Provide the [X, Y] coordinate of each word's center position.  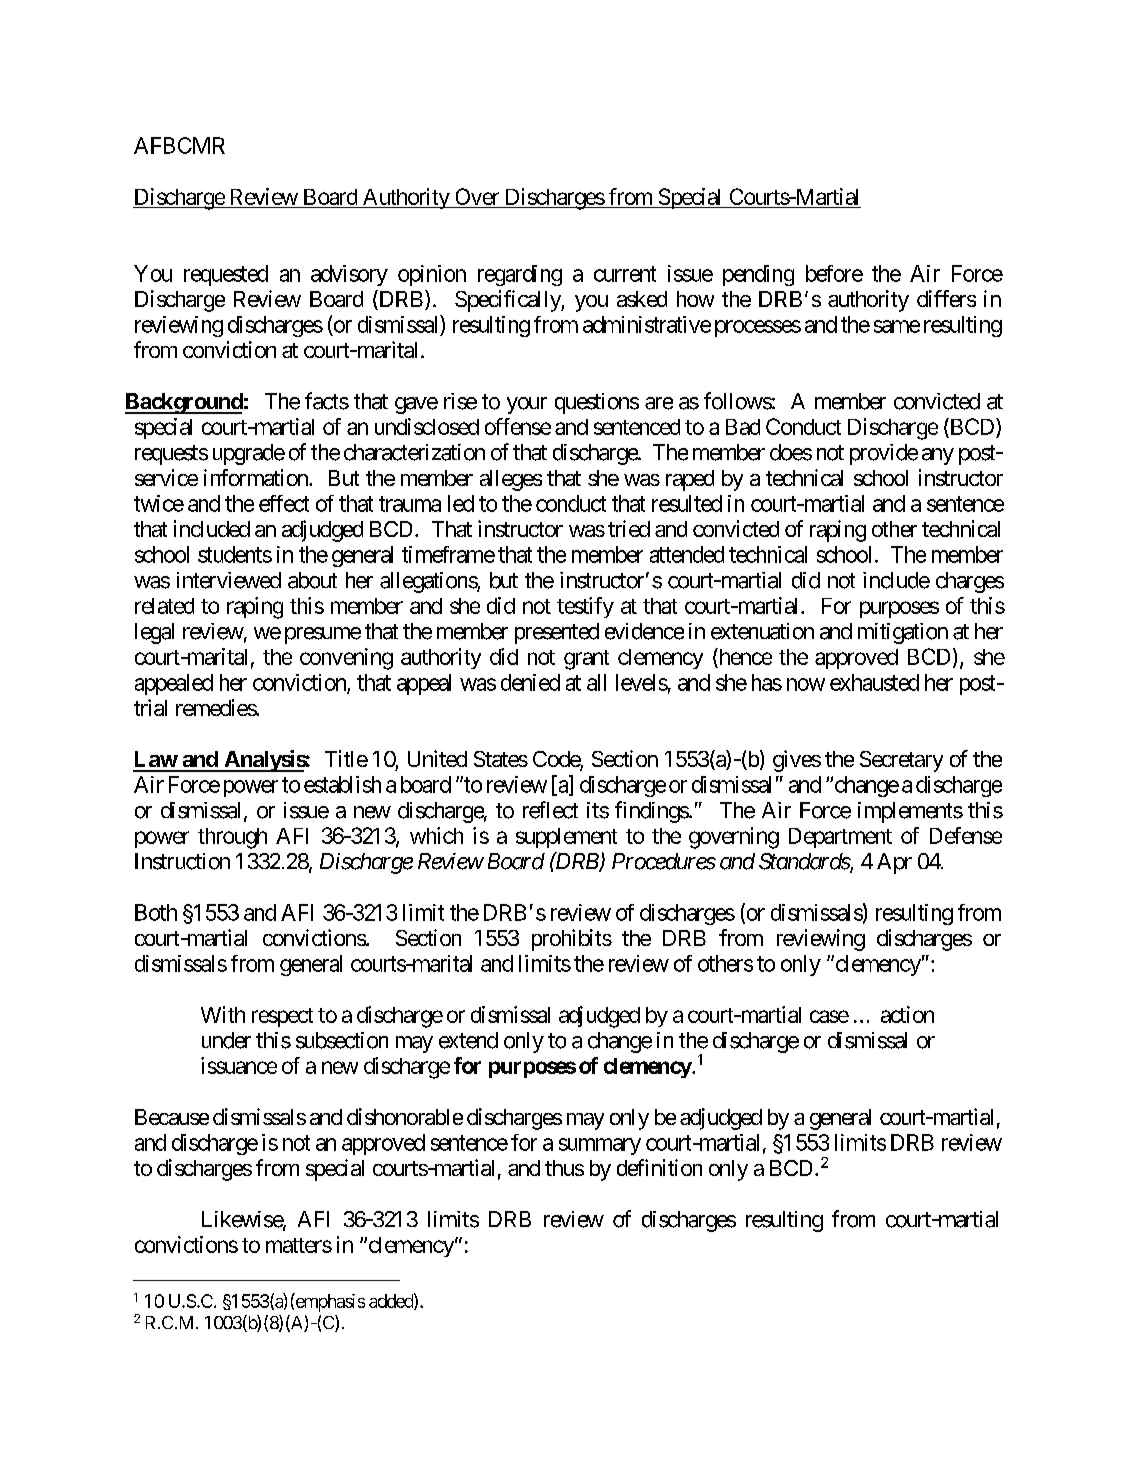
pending [758, 275]
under [226, 1040]
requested [226, 275]
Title [346, 758]
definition [659, 1167]
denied [530, 682]
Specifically [508, 301]
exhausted [874, 682]
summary [600, 1146]
